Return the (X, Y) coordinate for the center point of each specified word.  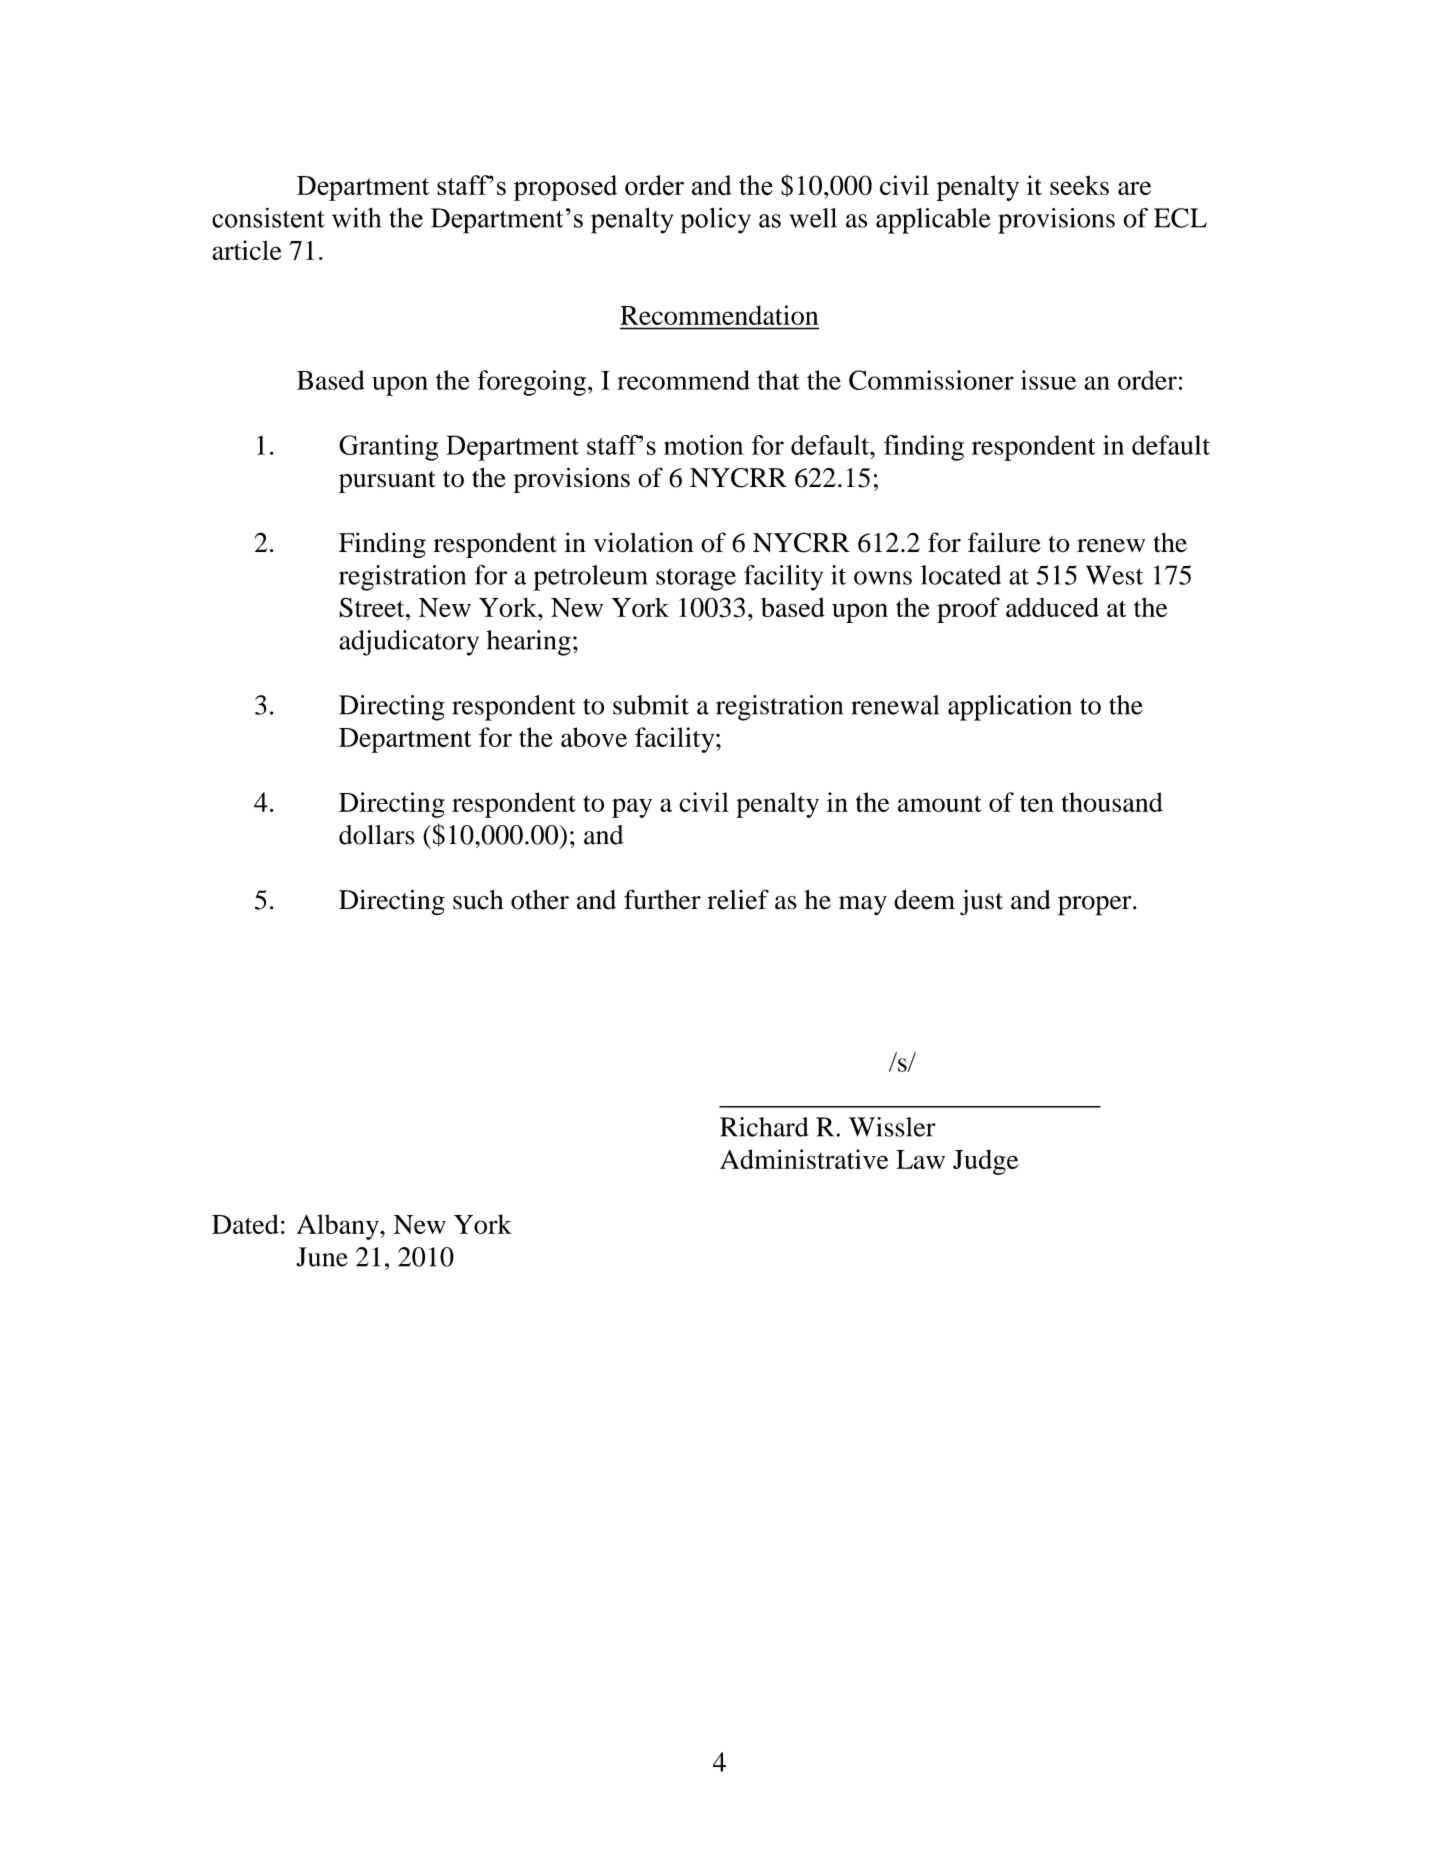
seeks (1079, 185)
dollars (377, 835)
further (662, 899)
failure (1004, 542)
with (356, 217)
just (981, 903)
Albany (339, 1227)
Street (373, 607)
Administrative (804, 1159)
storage (696, 579)
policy (716, 220)
